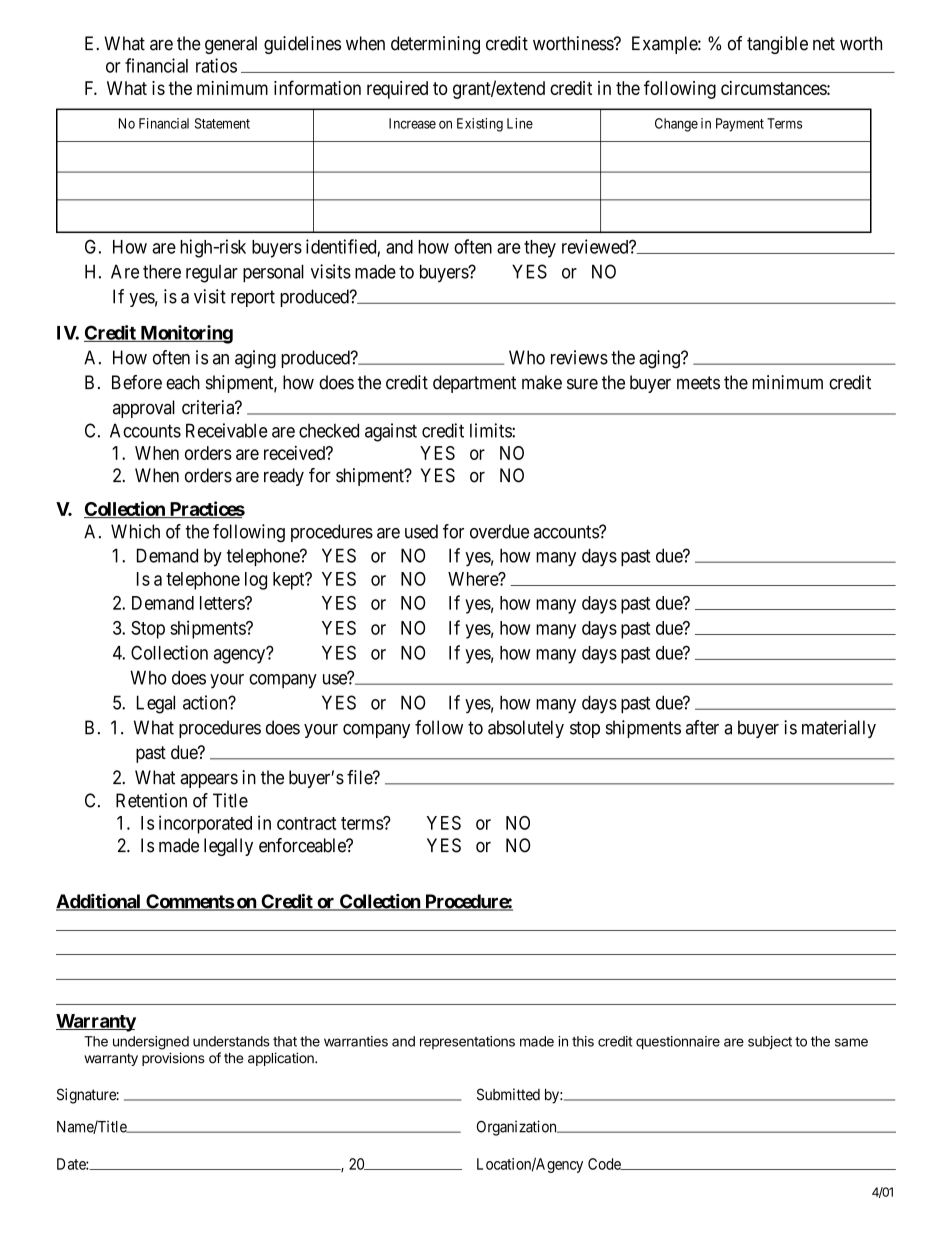 The image size is (952, 1233). I want to click on provisions, so click(173, 1059).
